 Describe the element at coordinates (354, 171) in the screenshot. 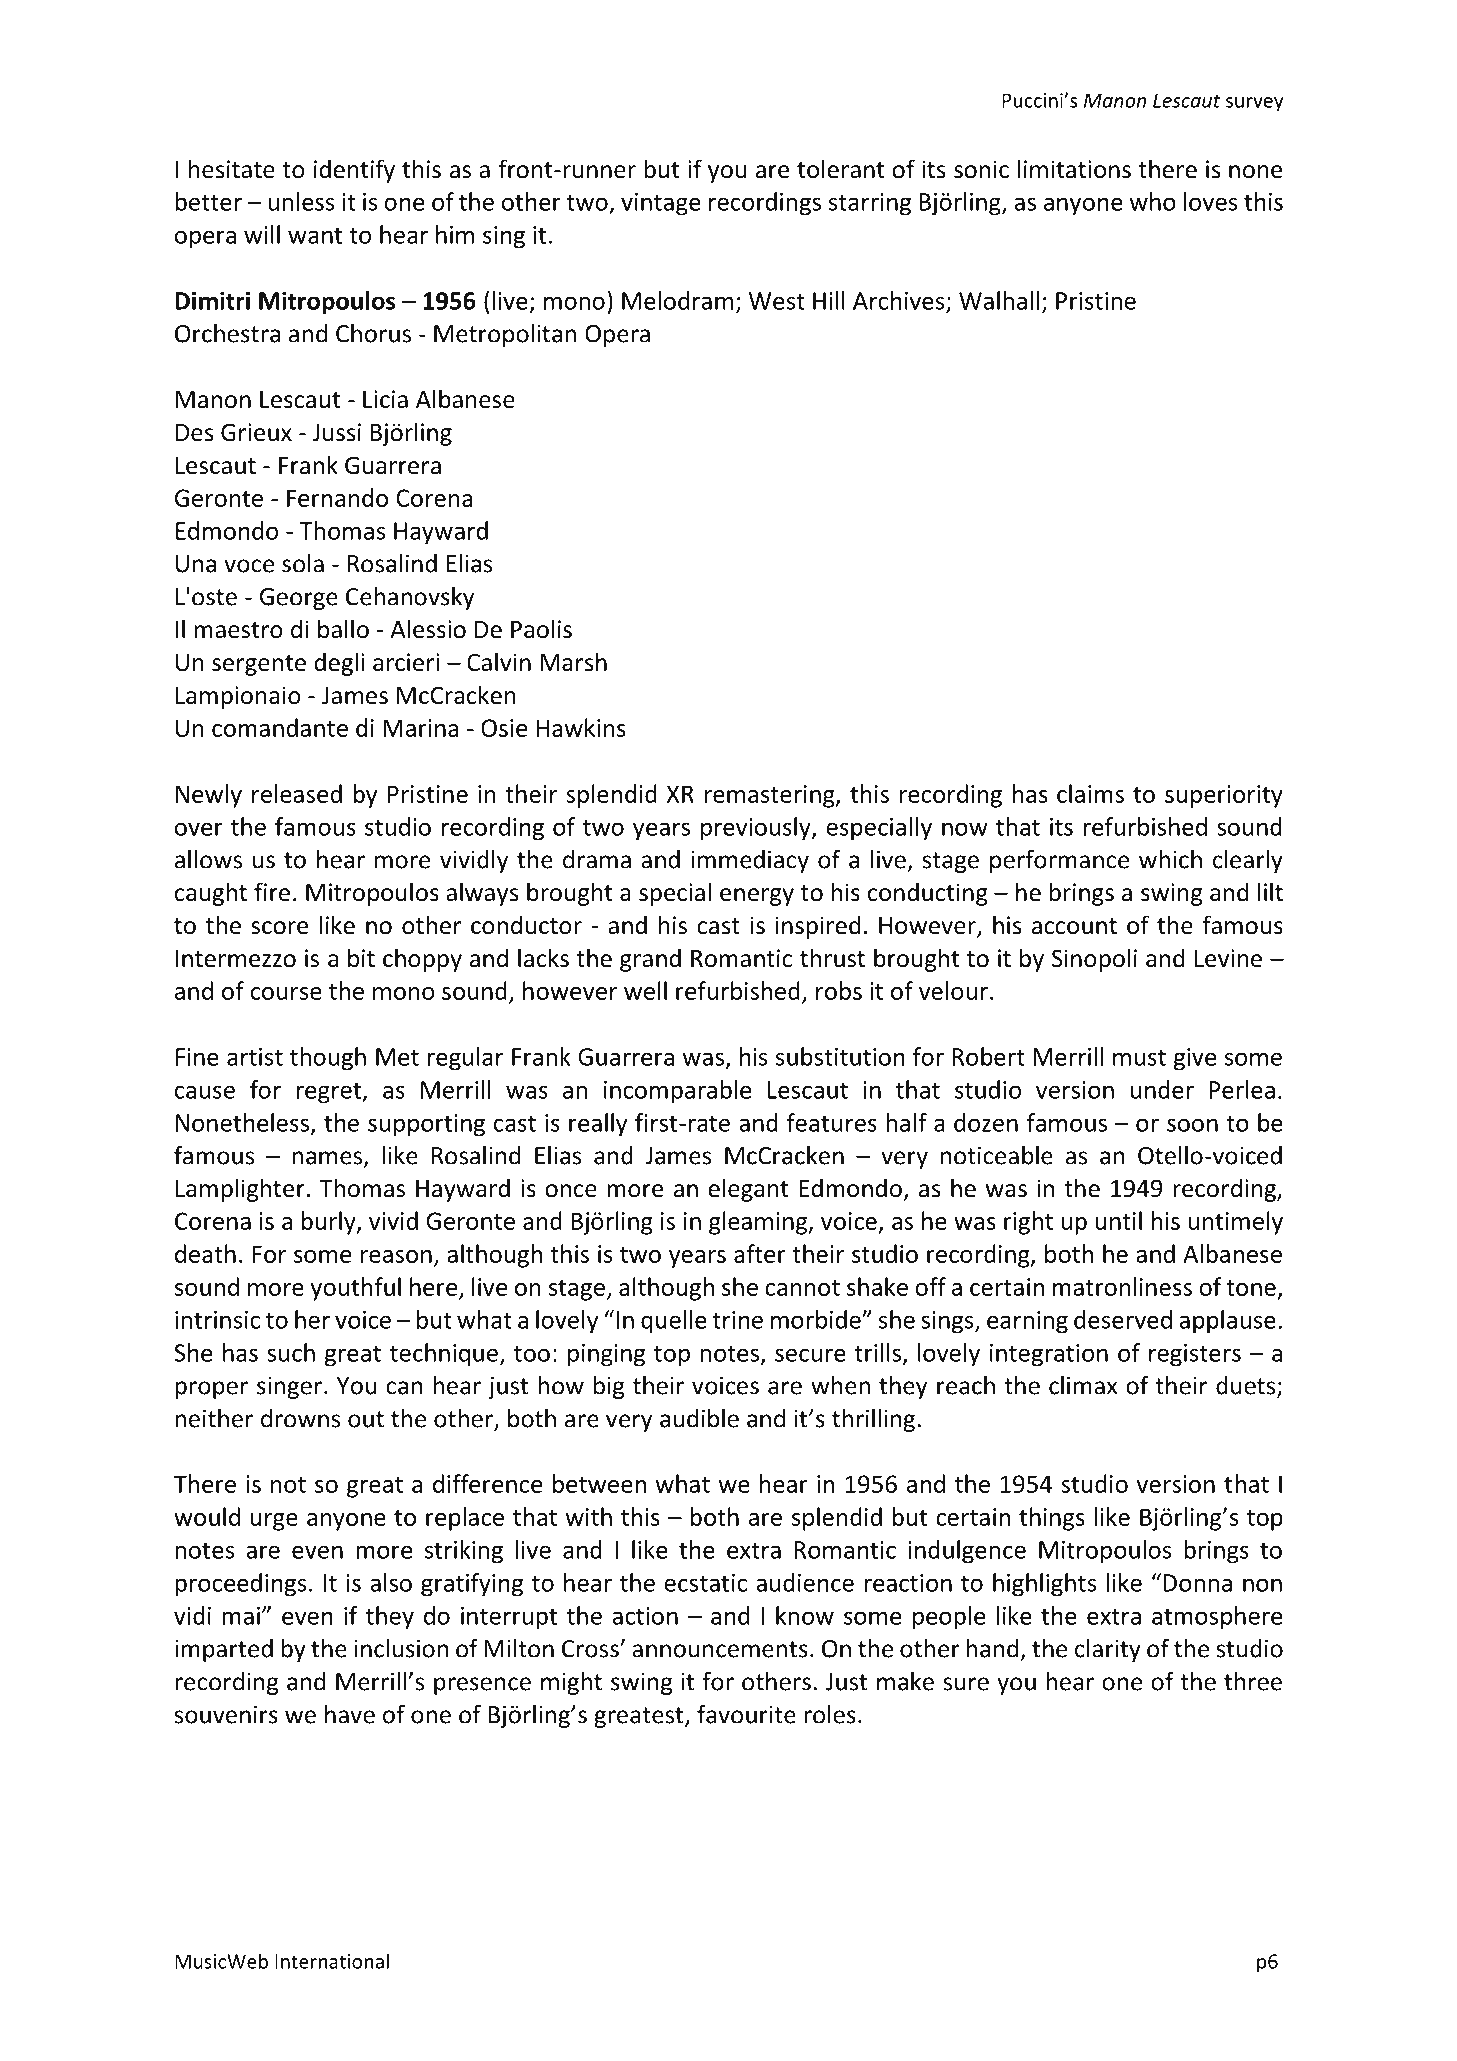

I see `identify` at that location.
